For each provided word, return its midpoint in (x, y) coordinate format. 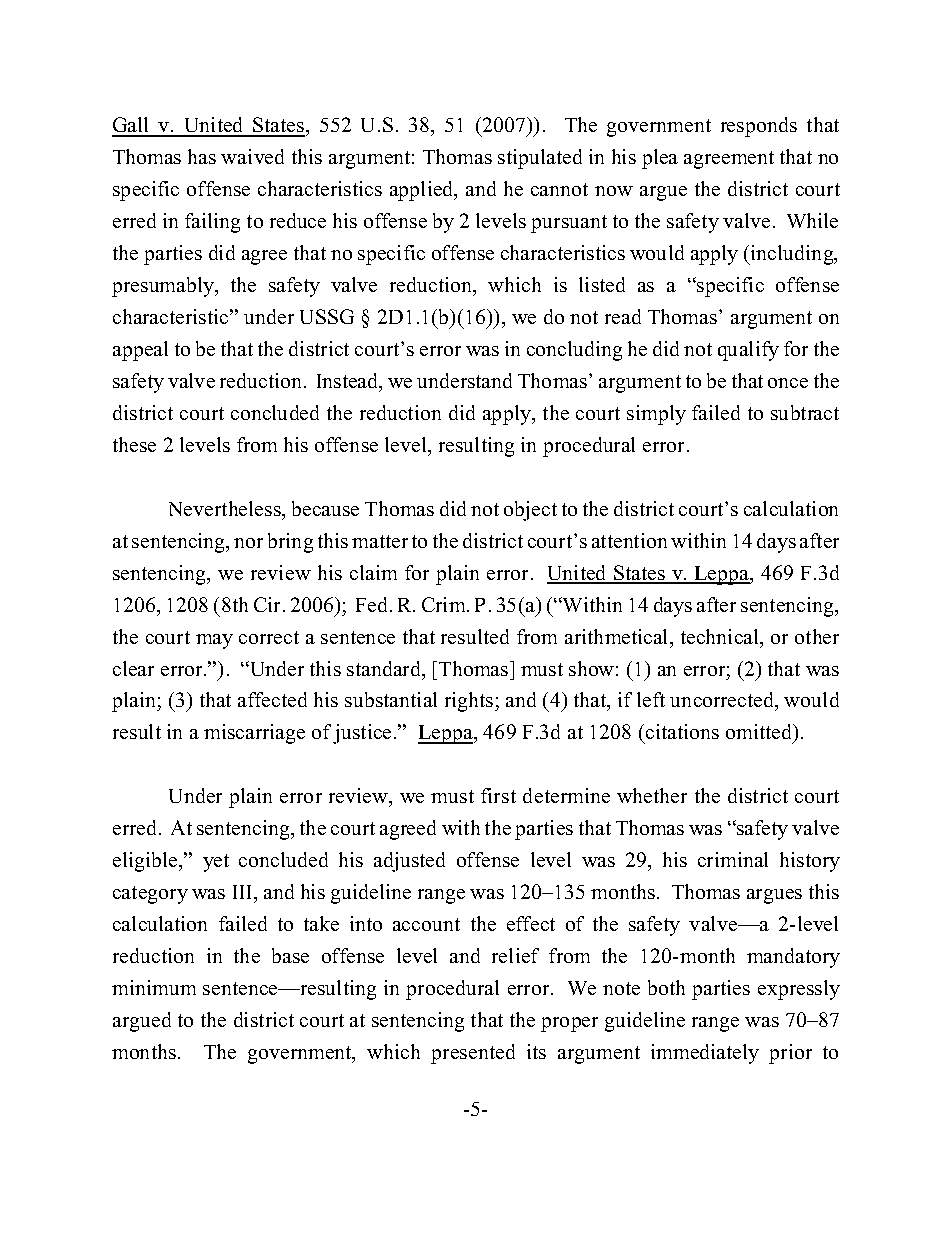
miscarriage (254, 734)
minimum (154, 987)
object (530, 511)
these (134, 444)
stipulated (540, 159)
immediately (705, 1054)
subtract (805, 412)
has (202, 156)
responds (759, 127)
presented (473, 1054)
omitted (760, 731)
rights (470, 702)
